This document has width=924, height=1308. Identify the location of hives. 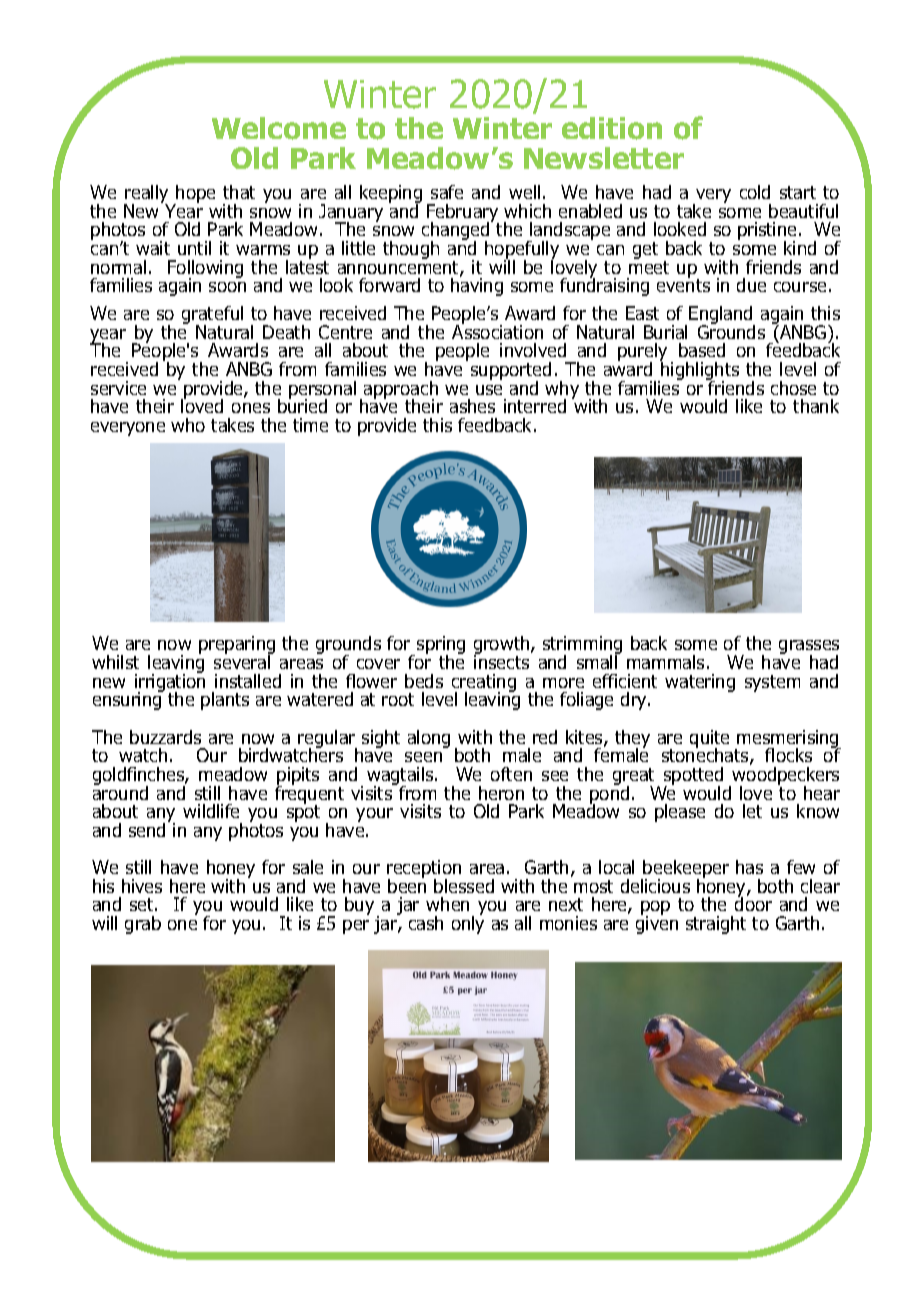
(142, 886).
